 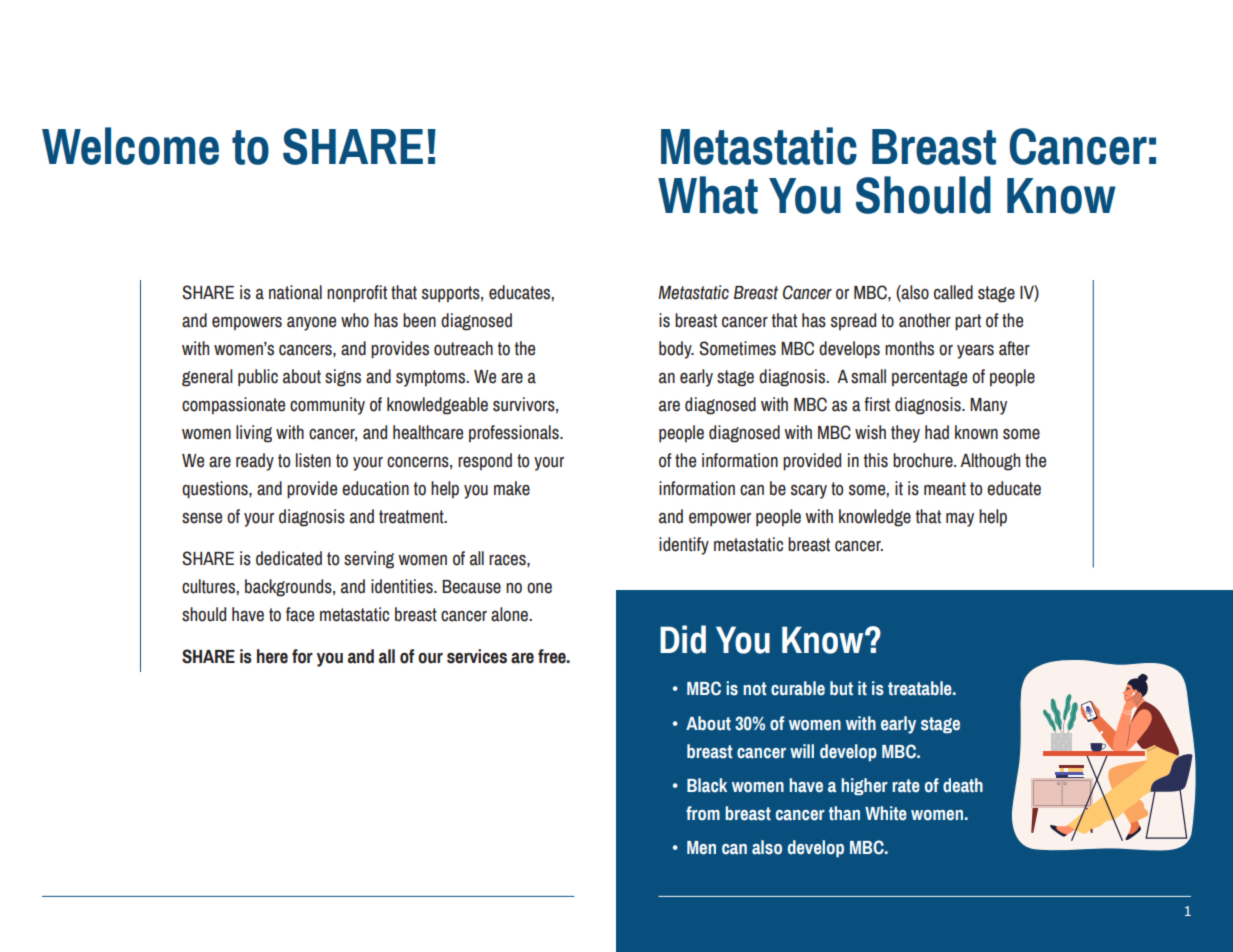 I want to click on questions, so click(x=216, y=490).
